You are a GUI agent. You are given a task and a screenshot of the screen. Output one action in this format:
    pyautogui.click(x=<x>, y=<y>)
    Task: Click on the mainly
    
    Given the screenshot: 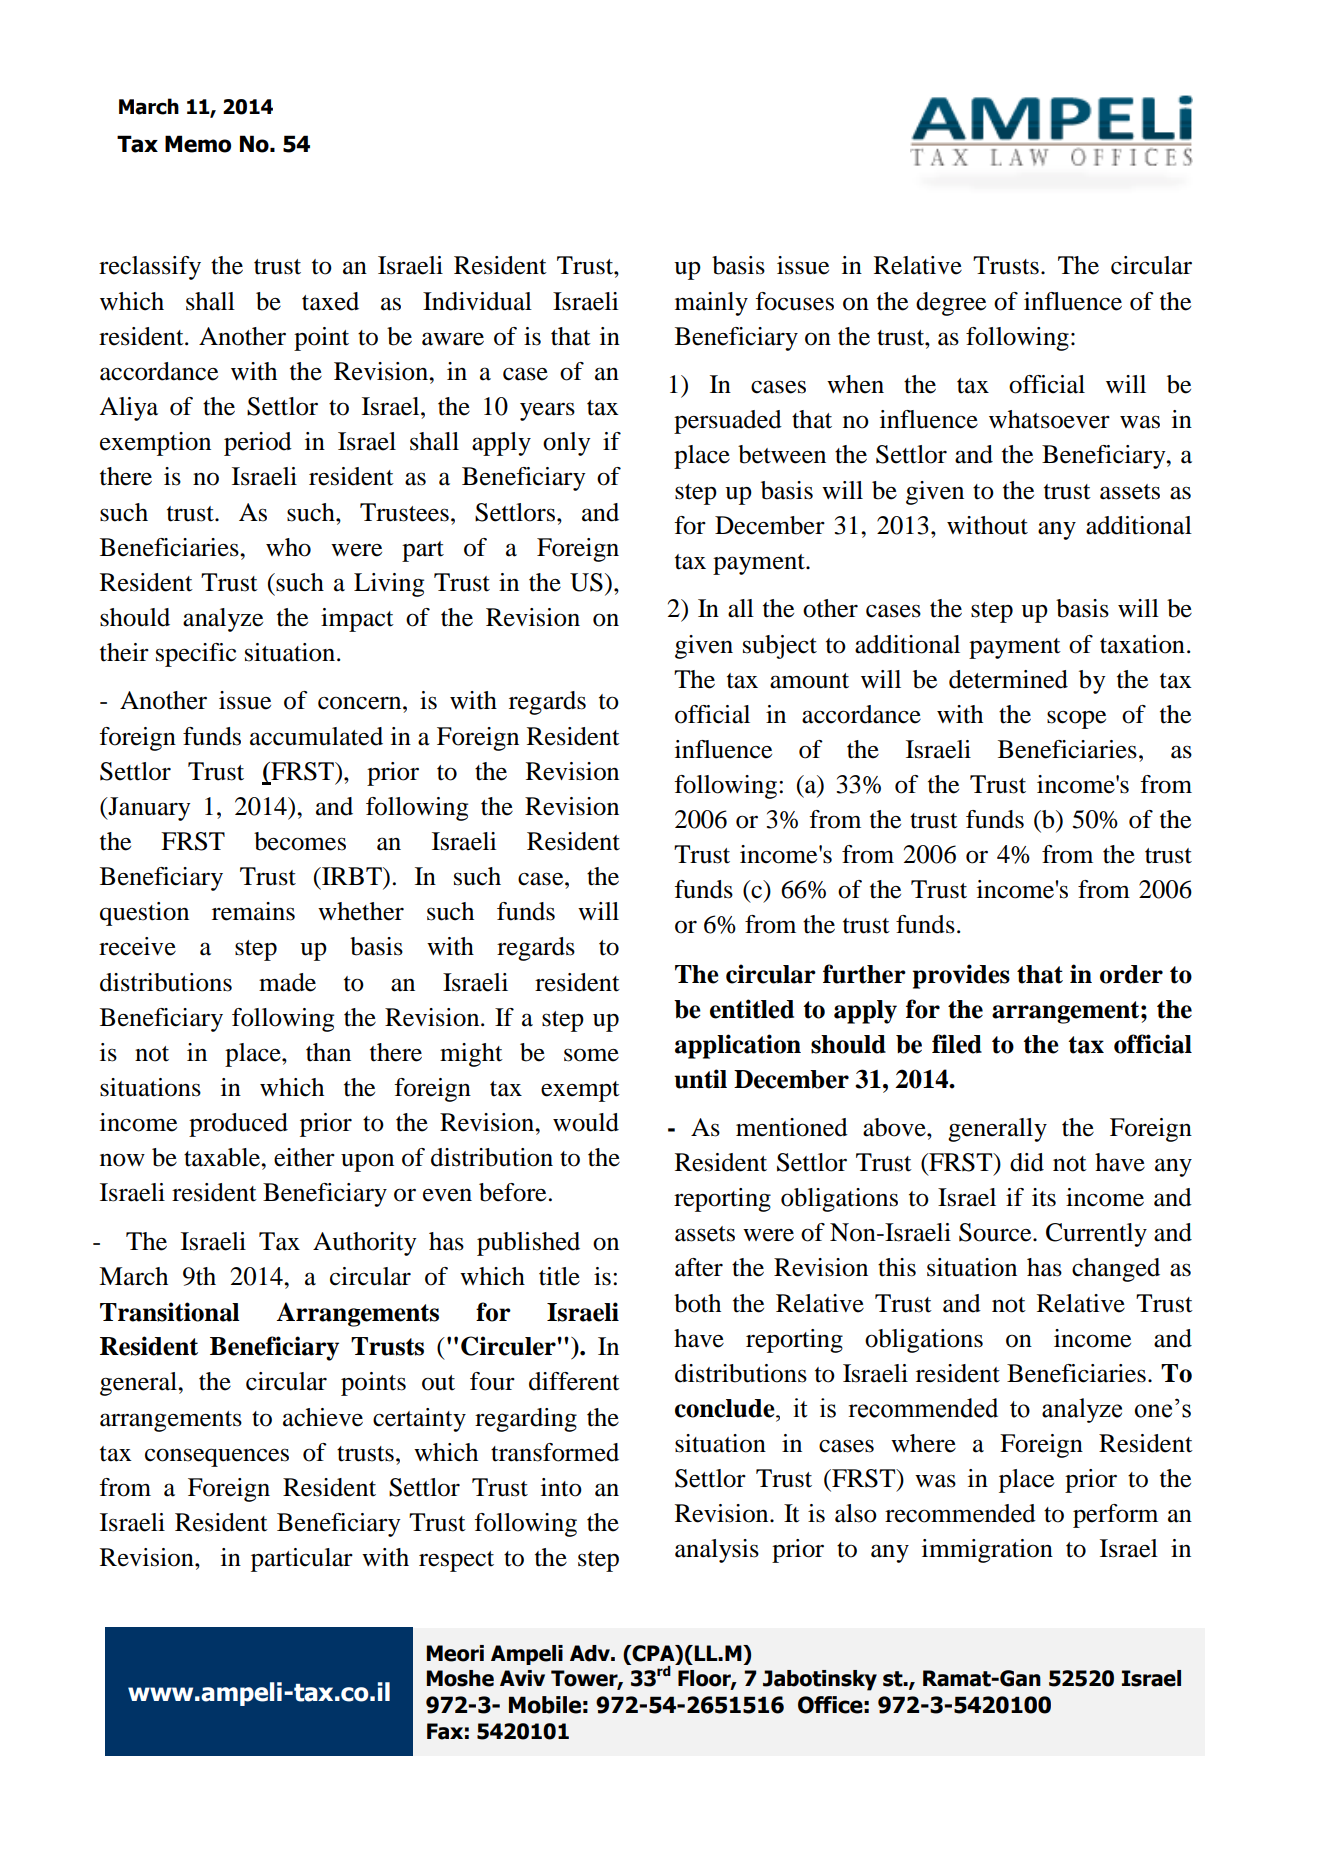 What is the action you would take?
    pyautogui.click(x=711, y=304)
